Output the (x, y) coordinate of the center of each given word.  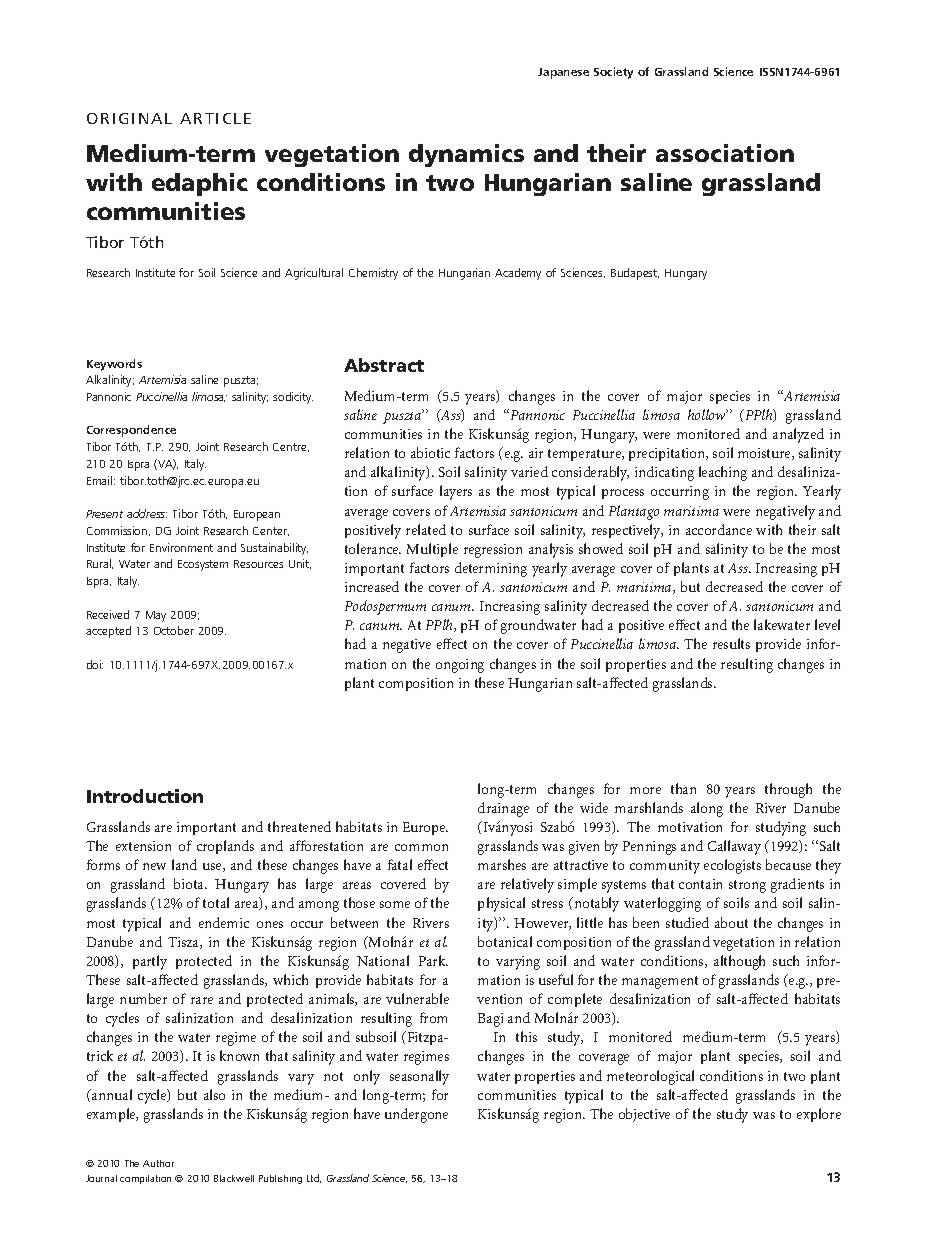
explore (819, 1115)
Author (158, 1163)
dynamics (466, 155)
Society (613, 73)
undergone (416, 1115)
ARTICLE (215, 118)
